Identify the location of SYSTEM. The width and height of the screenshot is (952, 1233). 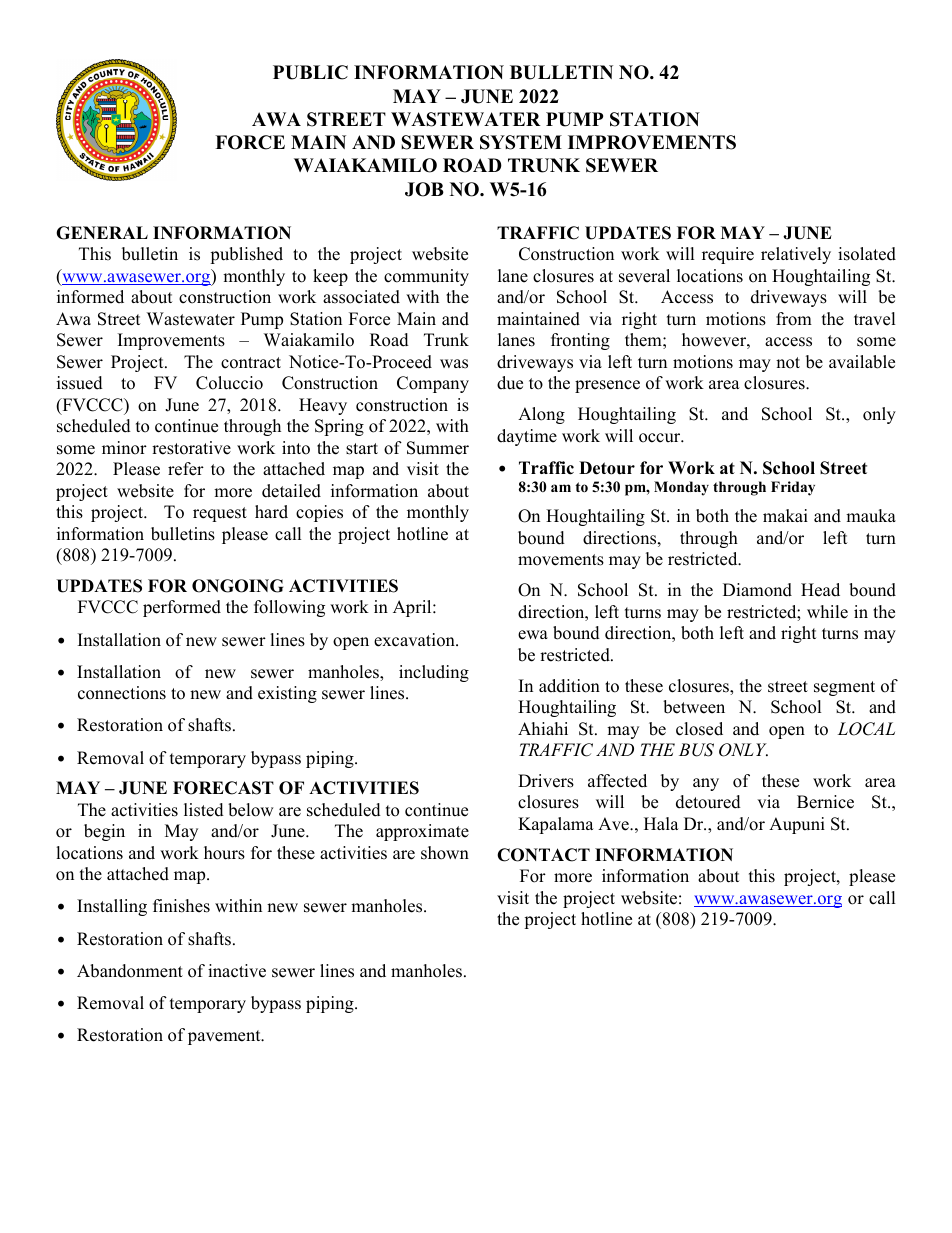
(521, 142).
